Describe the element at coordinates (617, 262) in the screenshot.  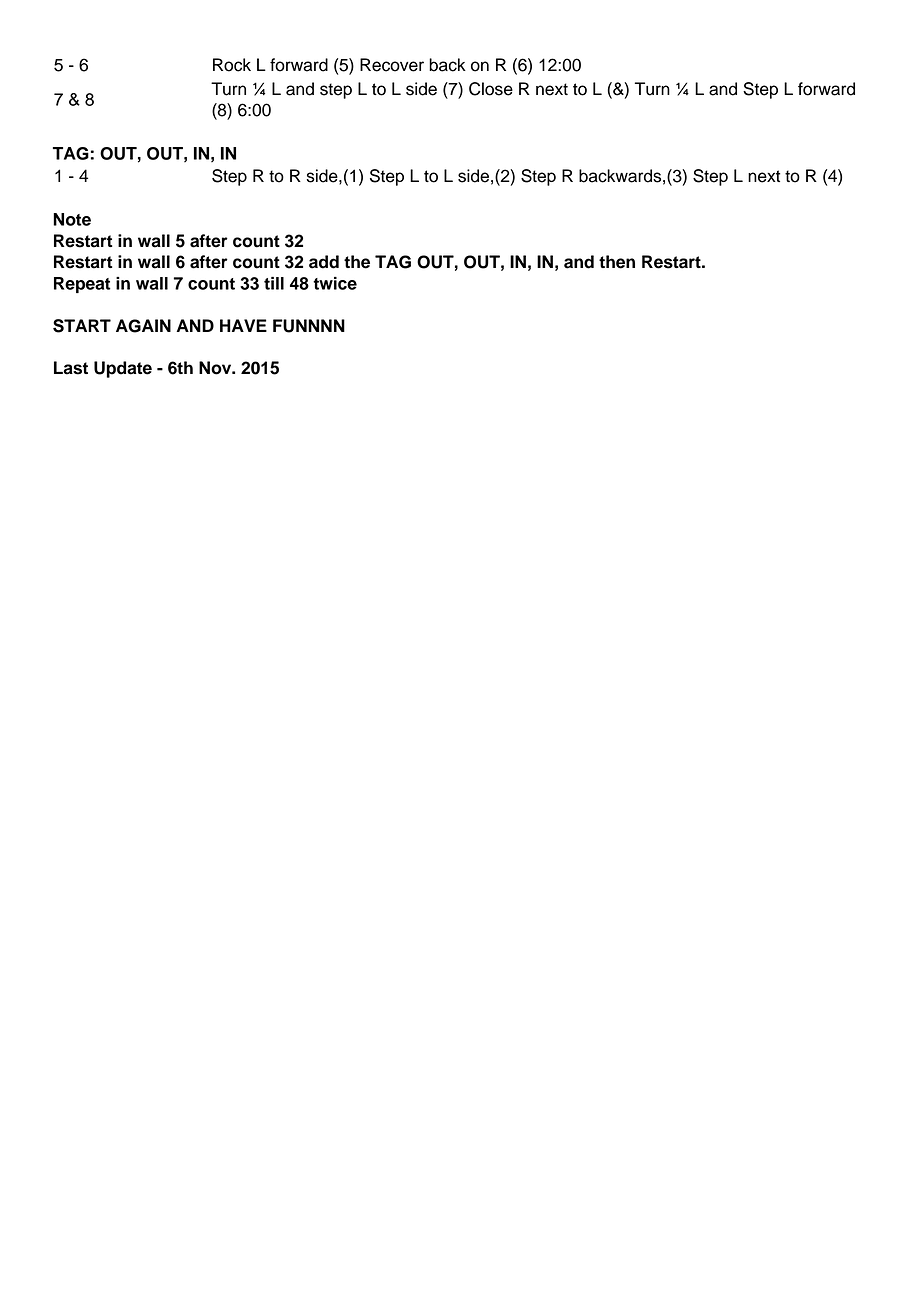
I see `then` at that location.
